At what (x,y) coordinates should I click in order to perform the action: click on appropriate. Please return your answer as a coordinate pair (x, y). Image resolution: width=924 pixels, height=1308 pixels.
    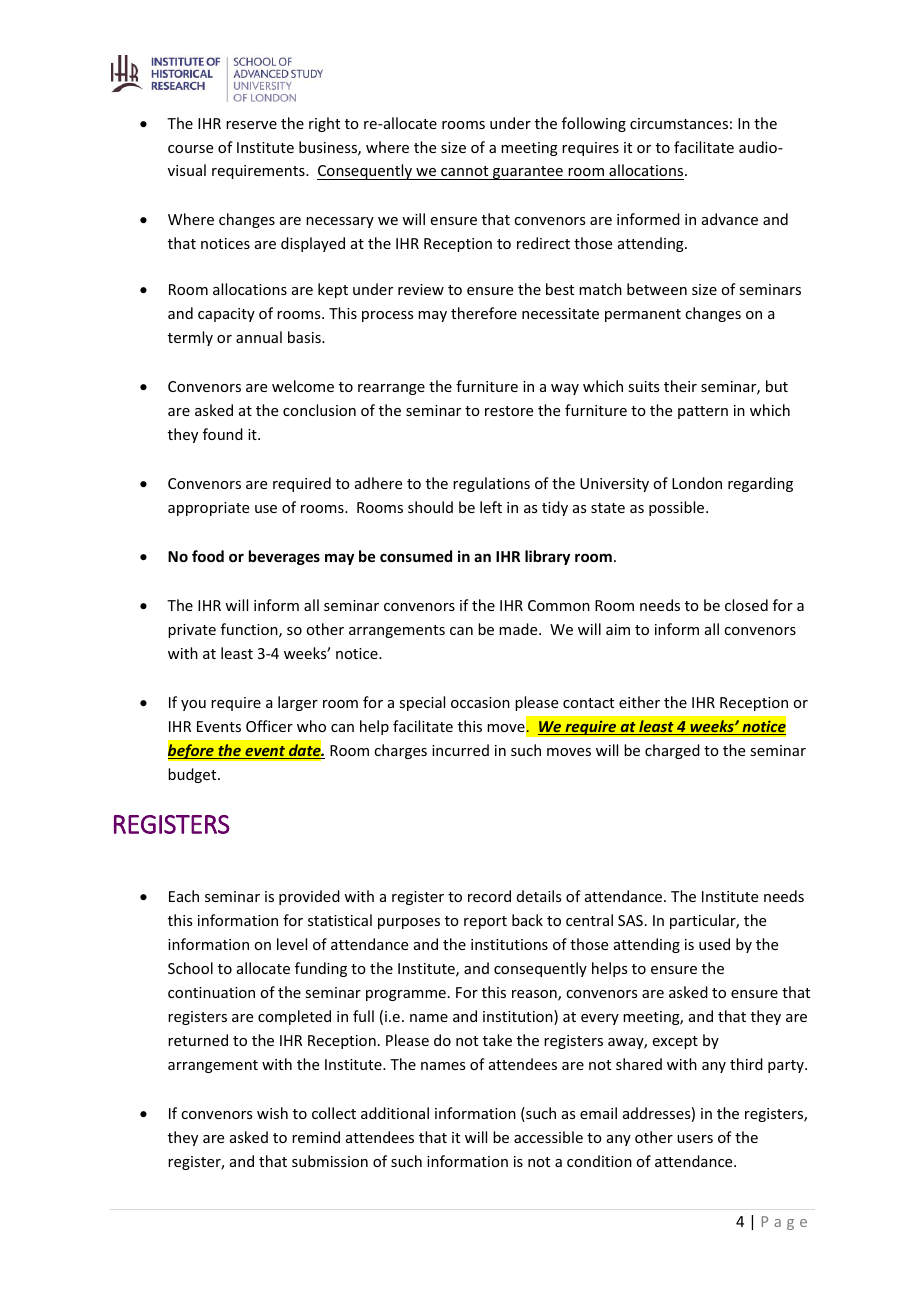
    Looking at the image, I should click on (208, 509).
